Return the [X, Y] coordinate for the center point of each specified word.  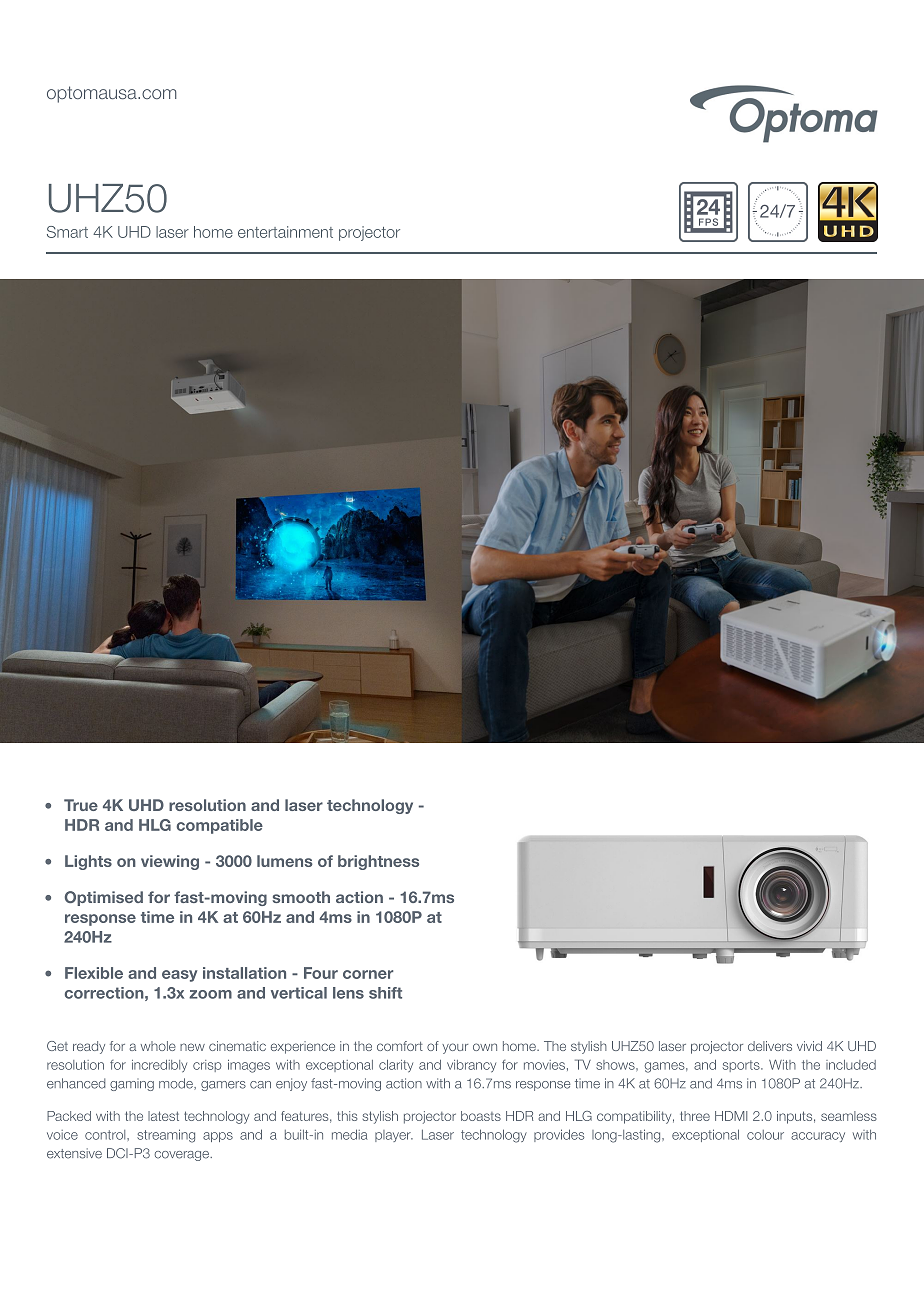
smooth [301, 897]
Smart [67, 232]
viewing [170, 862]
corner [368, 974]
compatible [219, 826]
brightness [378, 862]
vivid [809, 1046]
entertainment [285, 232]
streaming [166, 1136]
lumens [285, 861]
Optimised [104, 898]
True [81, 805]
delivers [770, 1046]
